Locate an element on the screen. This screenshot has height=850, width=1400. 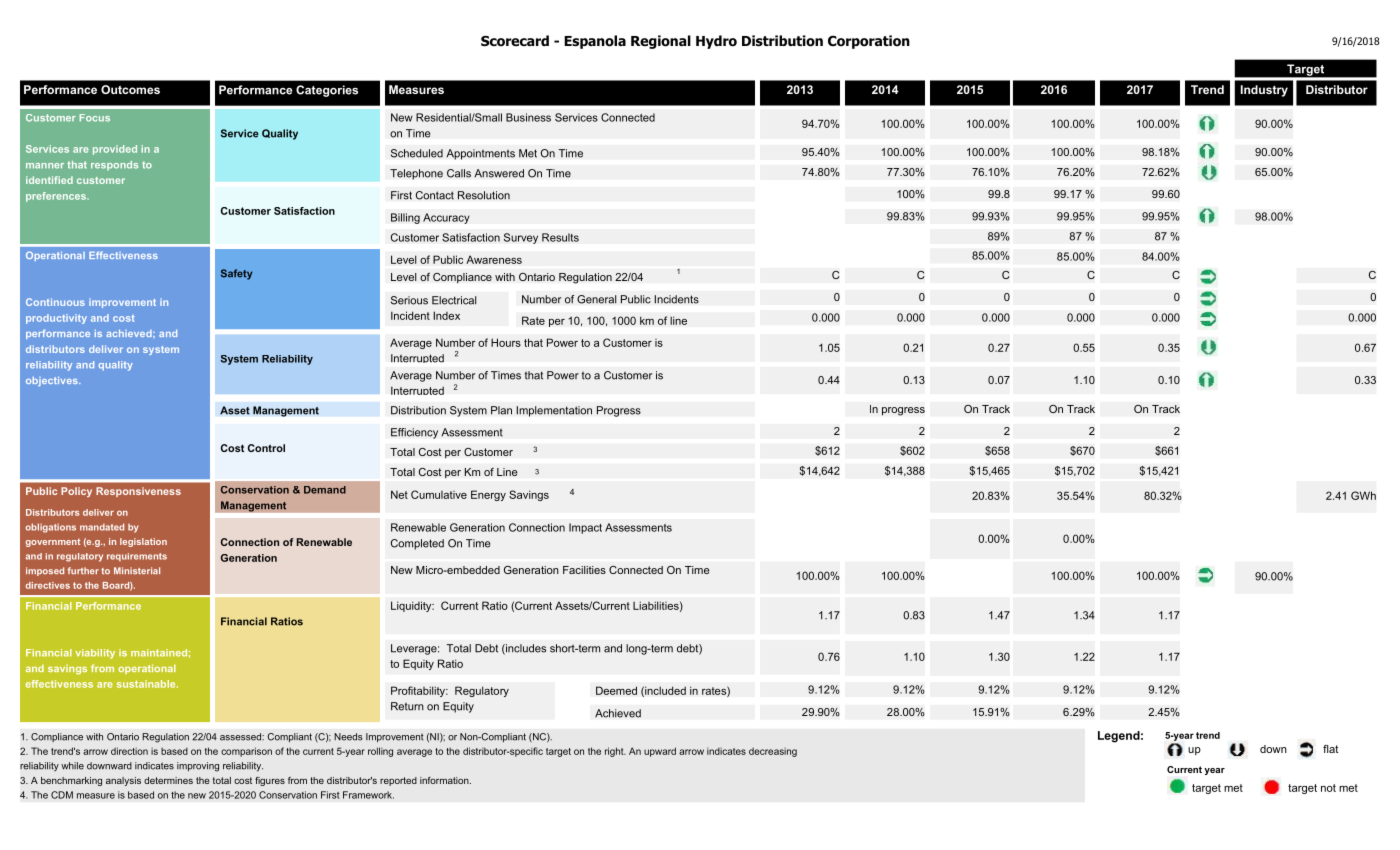
Outcomes is located at coordinates (130, 89).
